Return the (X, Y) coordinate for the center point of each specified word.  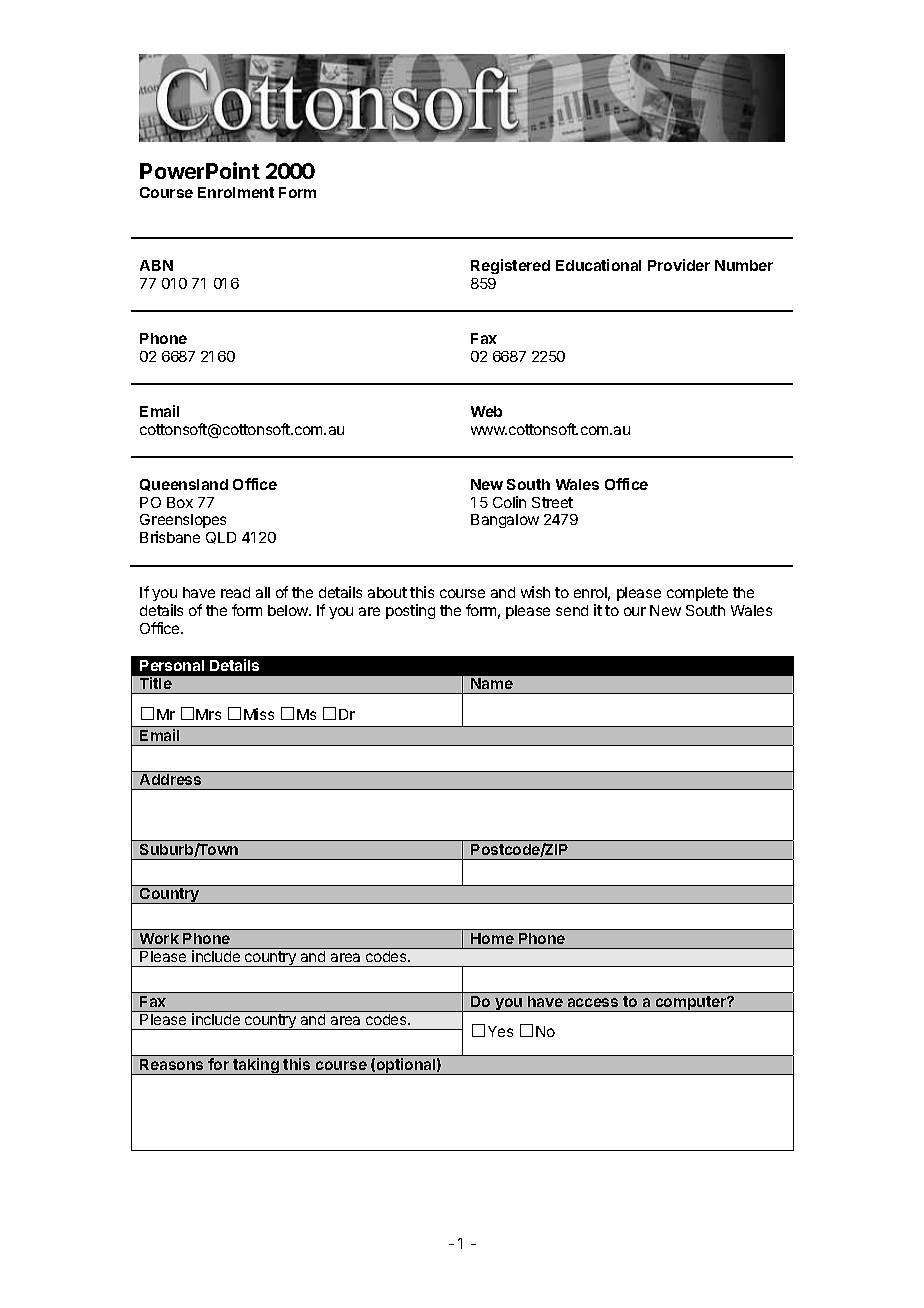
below (289, 610)
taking (256, 1066)
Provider (679, 265)
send (572, 610)
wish (535, 592)
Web (486, 411)
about (387, 592)
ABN (156, 265)
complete (697, 594)
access (593, 1002)
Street (552, 502)
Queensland (184, 485)
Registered (510, 266)
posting (410, 611)
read (235, 592)
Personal (172, 665)
